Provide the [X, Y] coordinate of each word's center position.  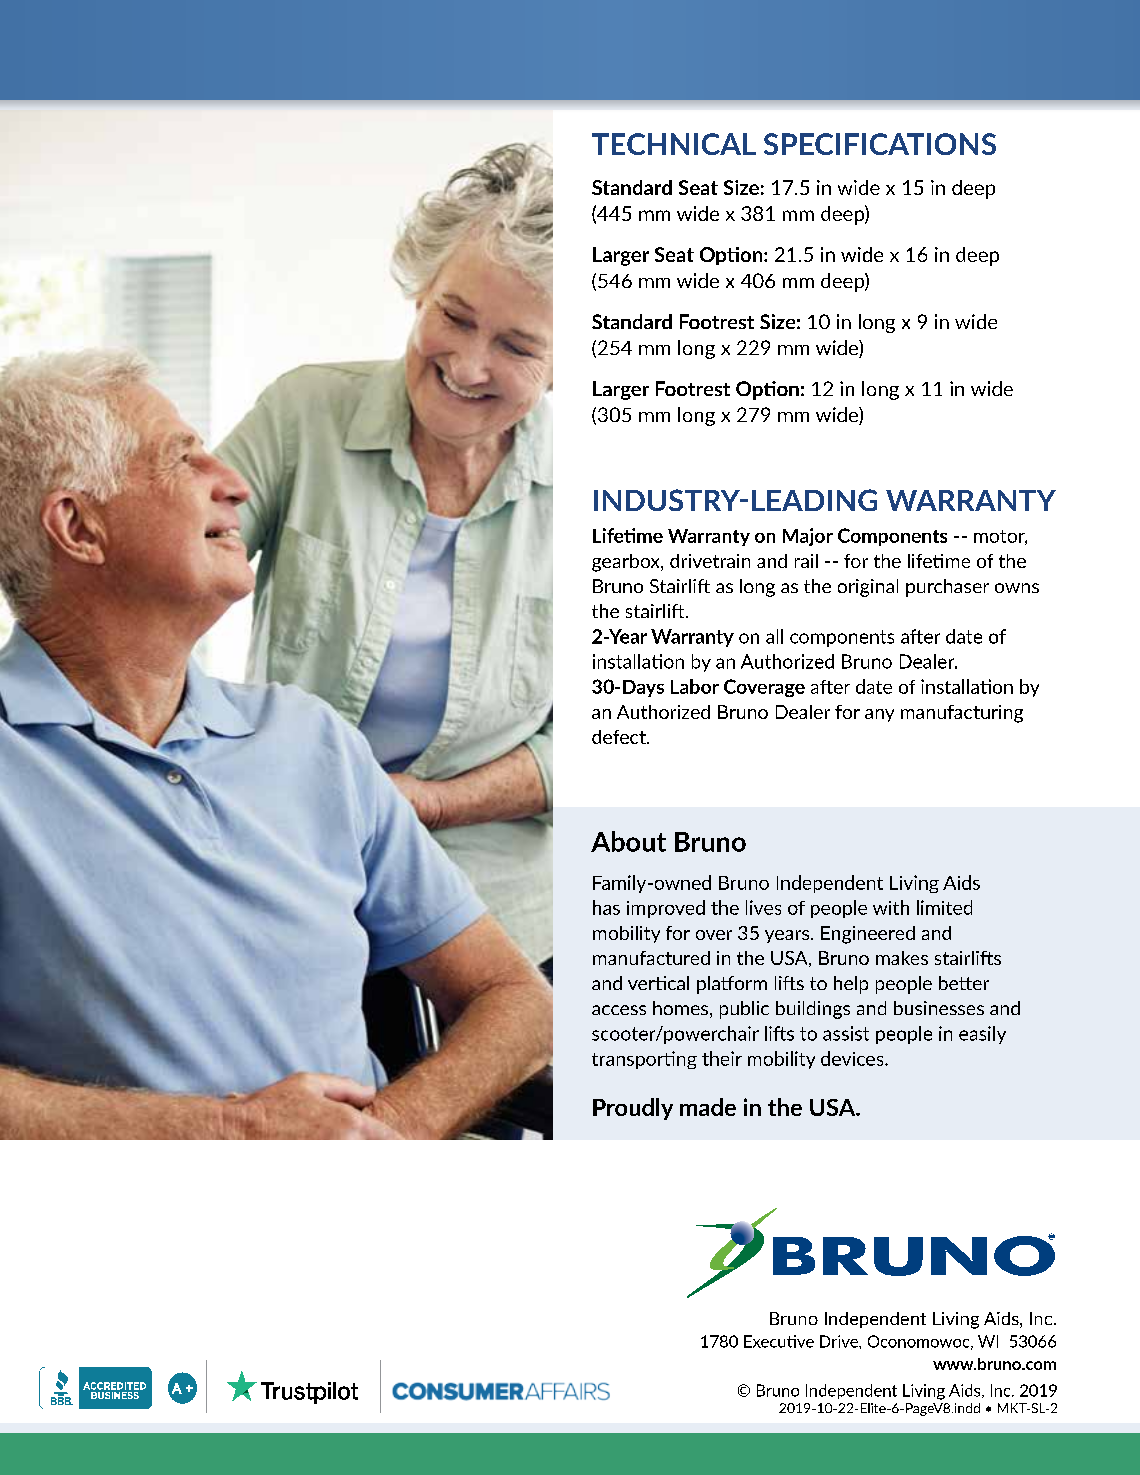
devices [853, 1058]
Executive [779, 1341]
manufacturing [962, 714]
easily [982, 1035]
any [879, 715]
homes [680, 1008]
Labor [695, 686]
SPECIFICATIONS [880, 144]
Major [808, 537]
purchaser [947, 588]
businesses [939, 1008]
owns [1017, 588]
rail [806, 561]
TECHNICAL [674, 144]
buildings [813, 1010]
